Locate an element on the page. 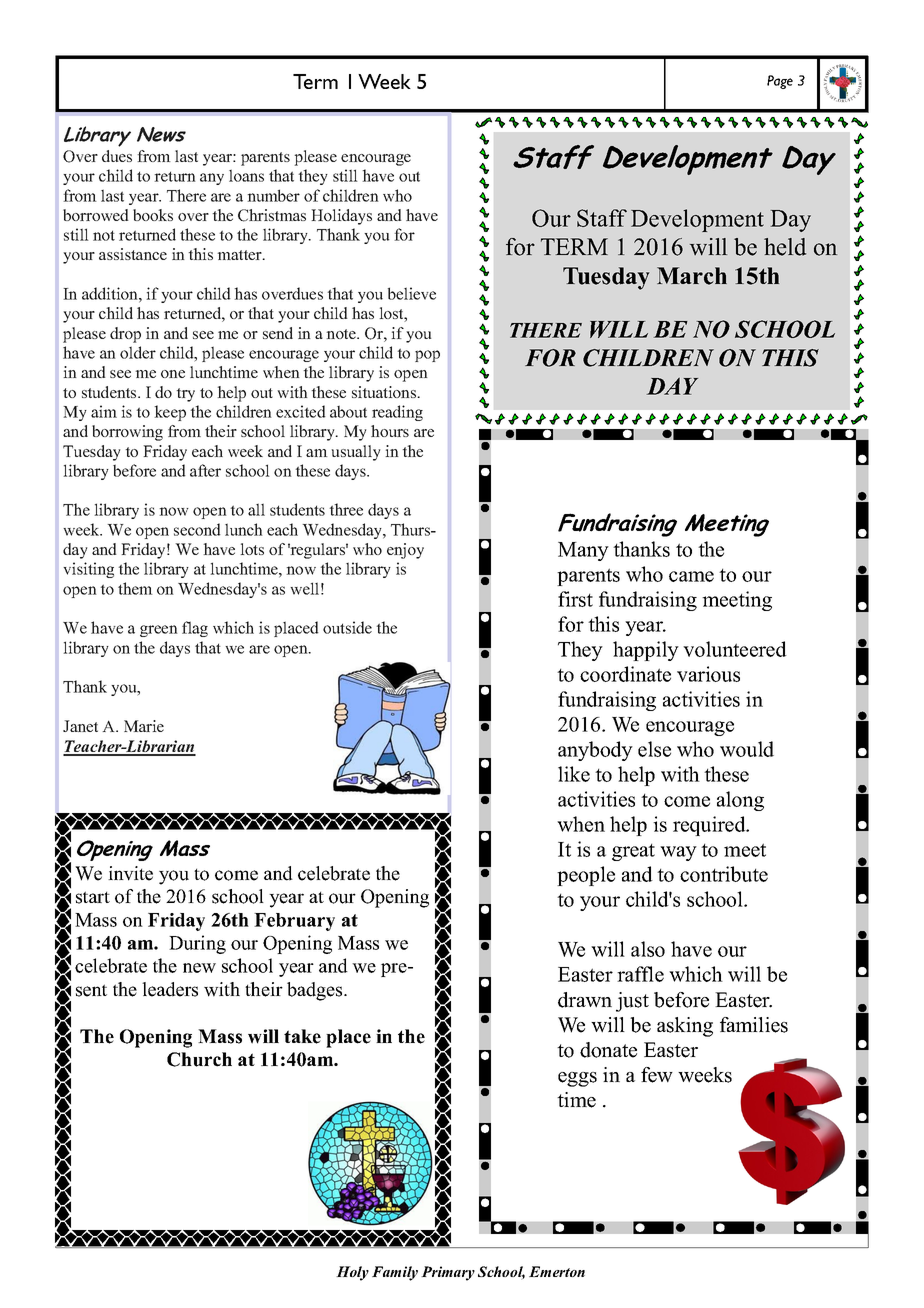 Image resolution: width=924 pixels, height=1308 pixels. loans is located at coordinates (246, 175).
